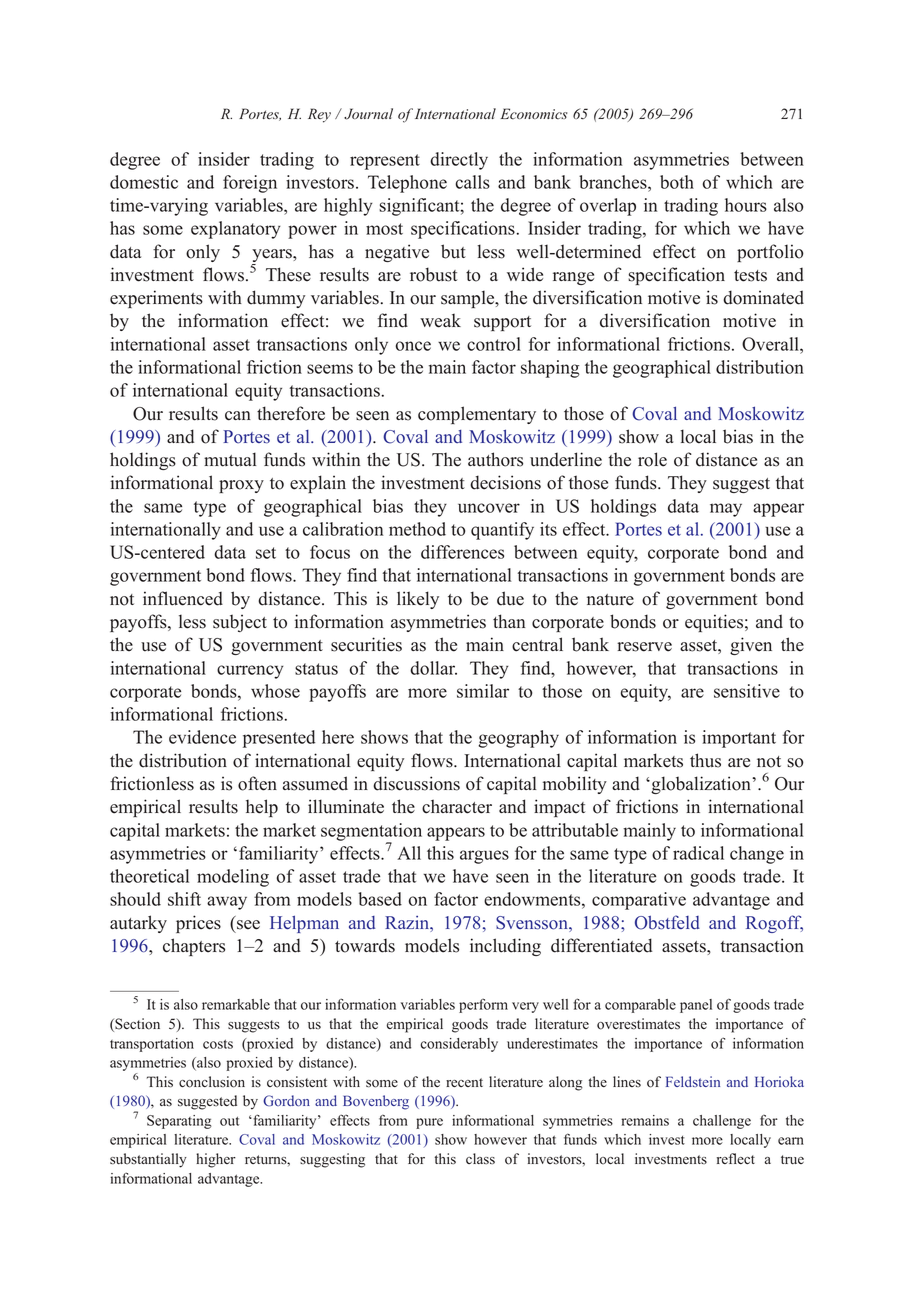 The width and height of the page is (906, 1316). What do you see at coordinates (677, 182) in the page?
I see `both` at bounding box center [677, 182].
